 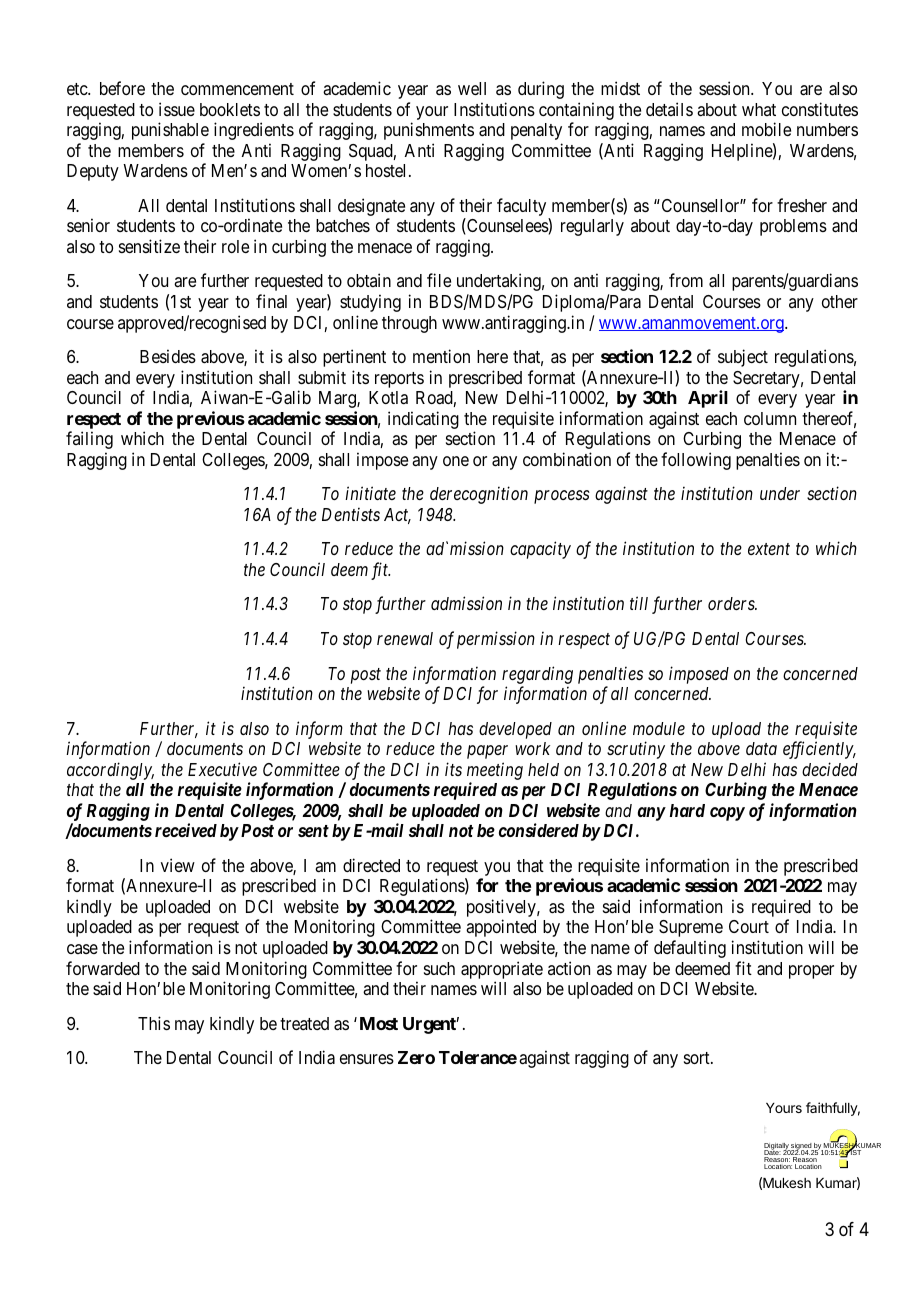 I want to click on Zero, so click(x=416, y=1057).
